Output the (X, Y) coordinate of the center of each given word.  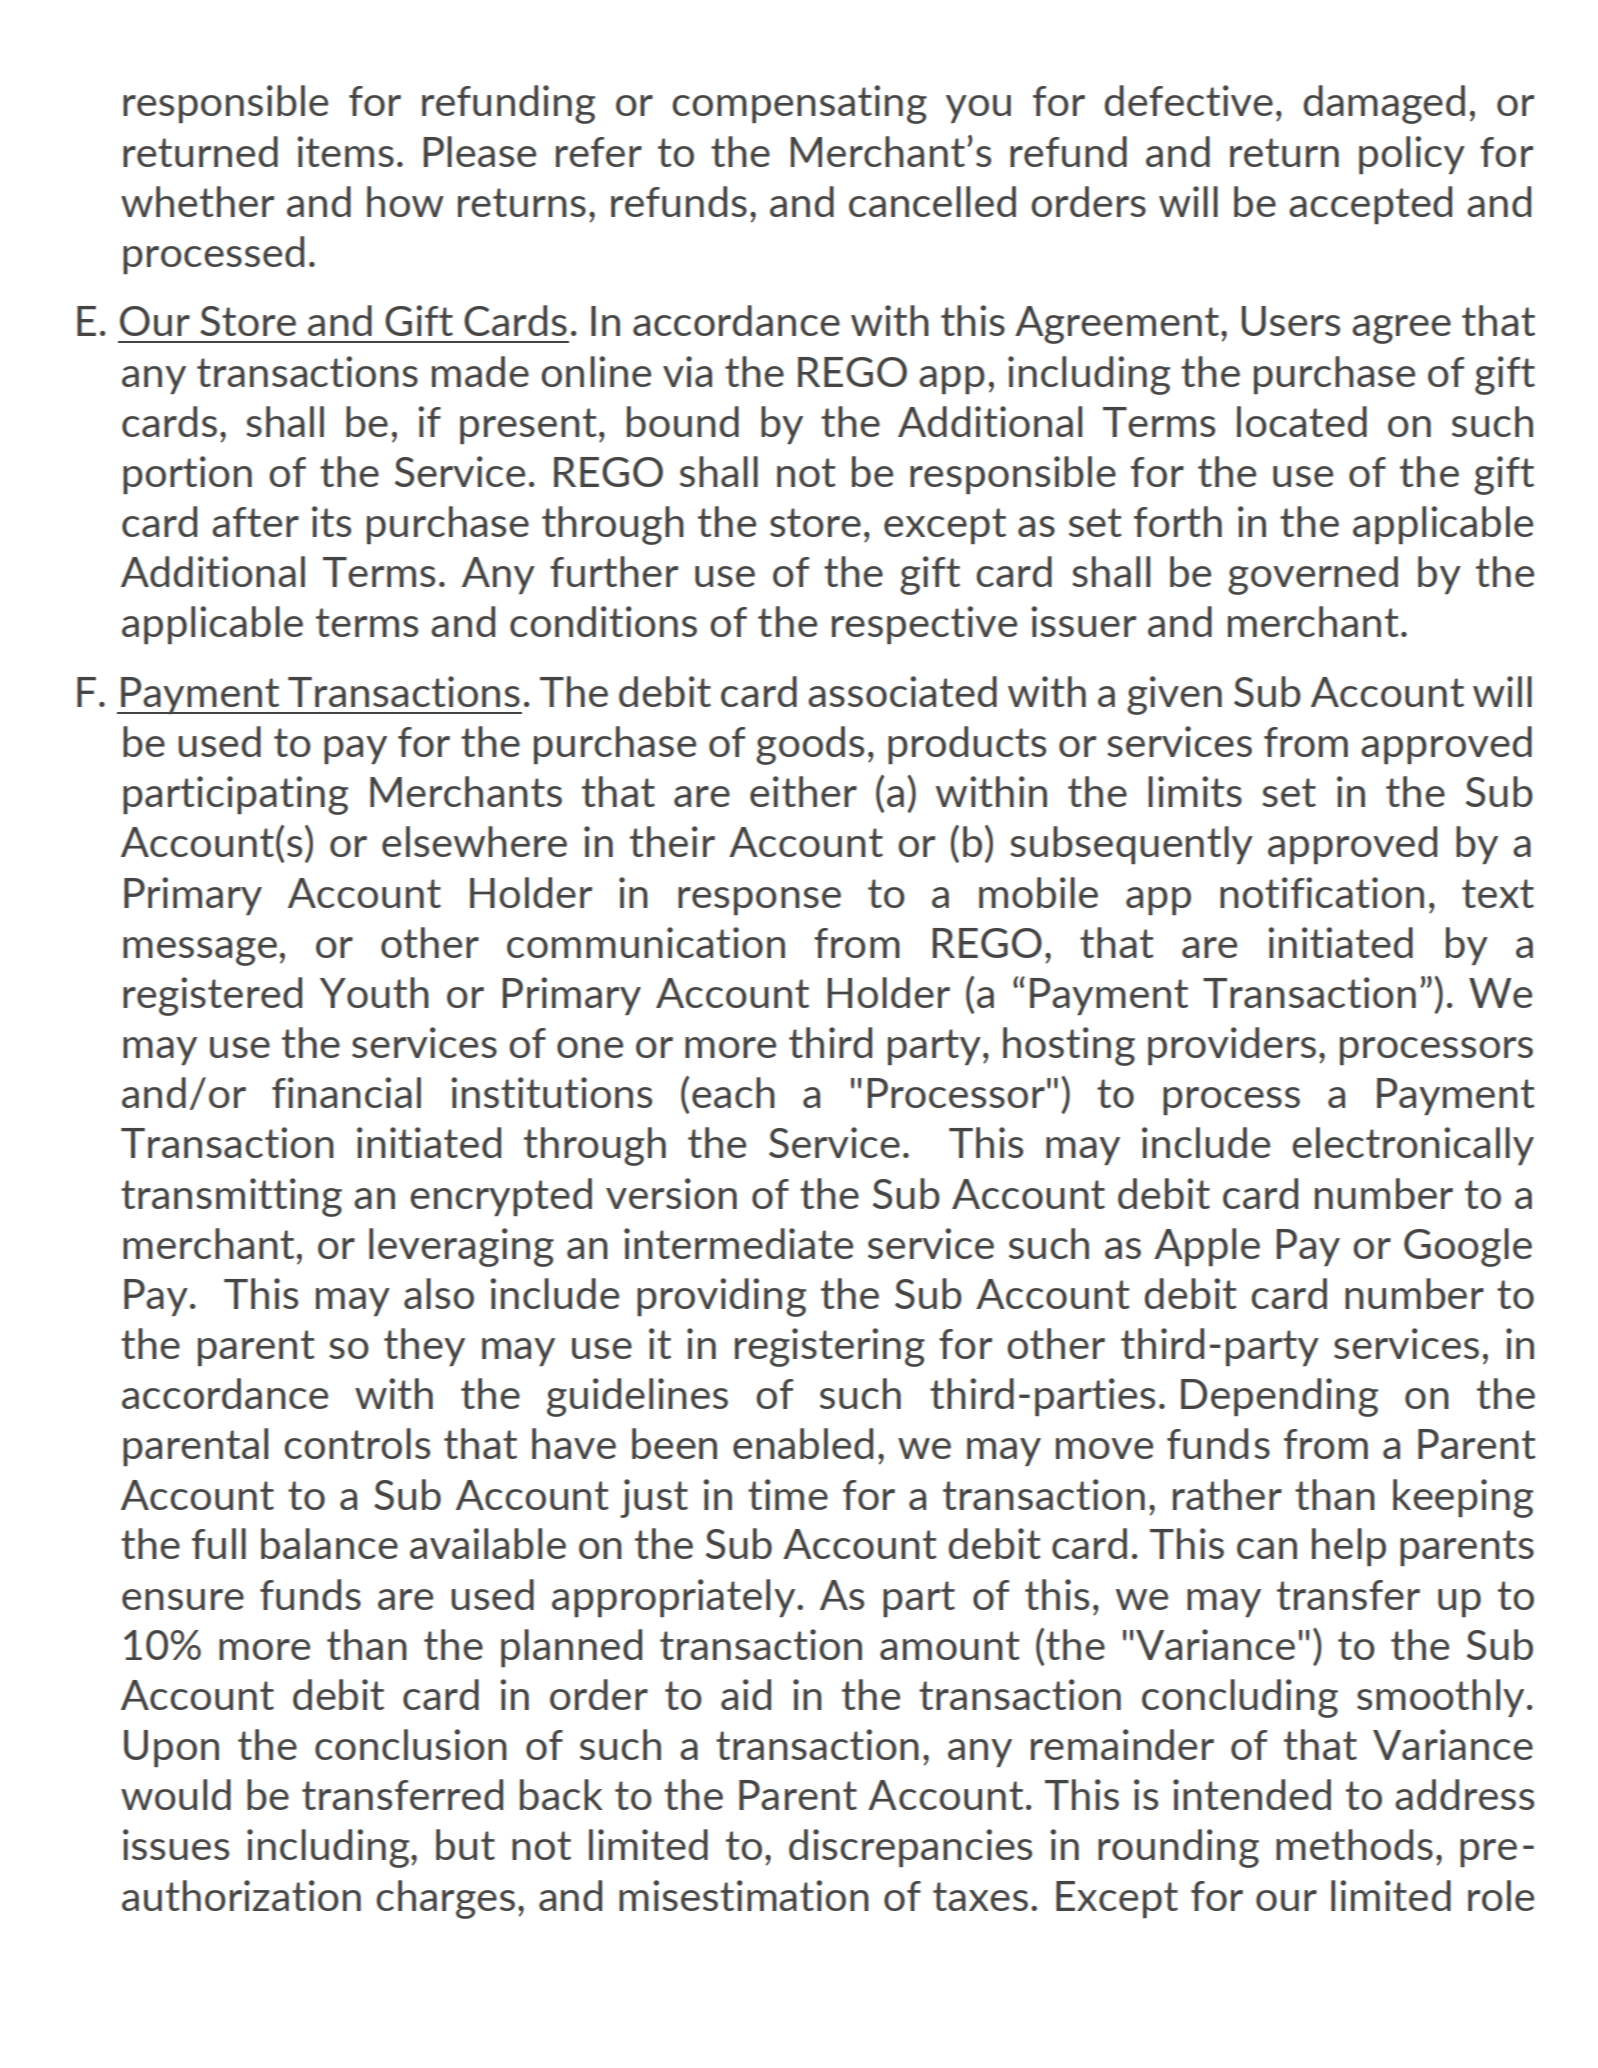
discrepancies (910, 1848)
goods (810, 745)
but (465, 1844)
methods (1354, 1844)
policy (1412, 155)
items (345, 151)
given (1174, 695)
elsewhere (474, 841)
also (439, 1293)
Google (1468, 1247)
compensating (799, 104)
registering (830, 1347)
